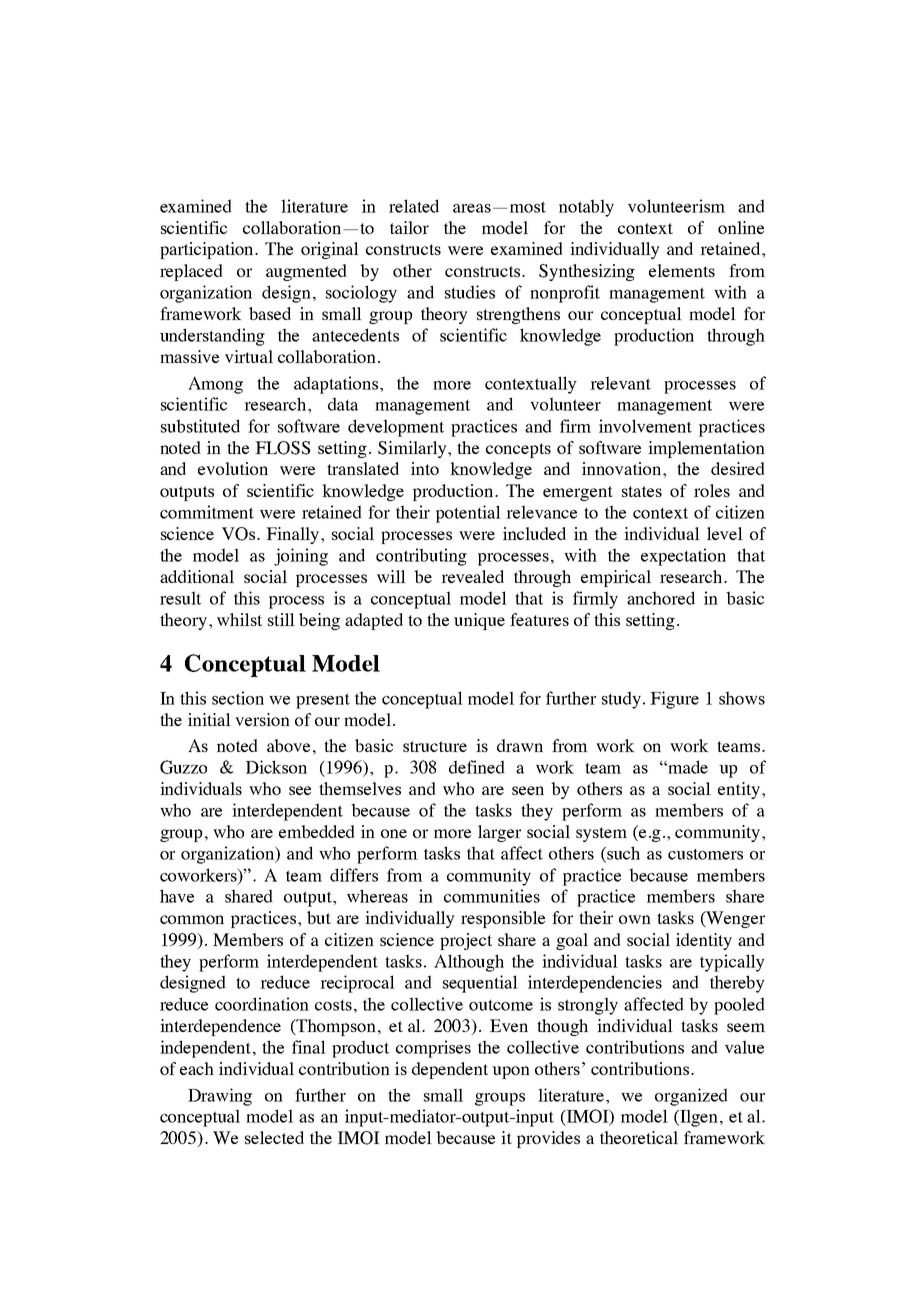 The image size is (924, 1308). What do you see at coordinates (233, 468) in the screenshot?
I see `evolution` at bounding box center [233, 468].
